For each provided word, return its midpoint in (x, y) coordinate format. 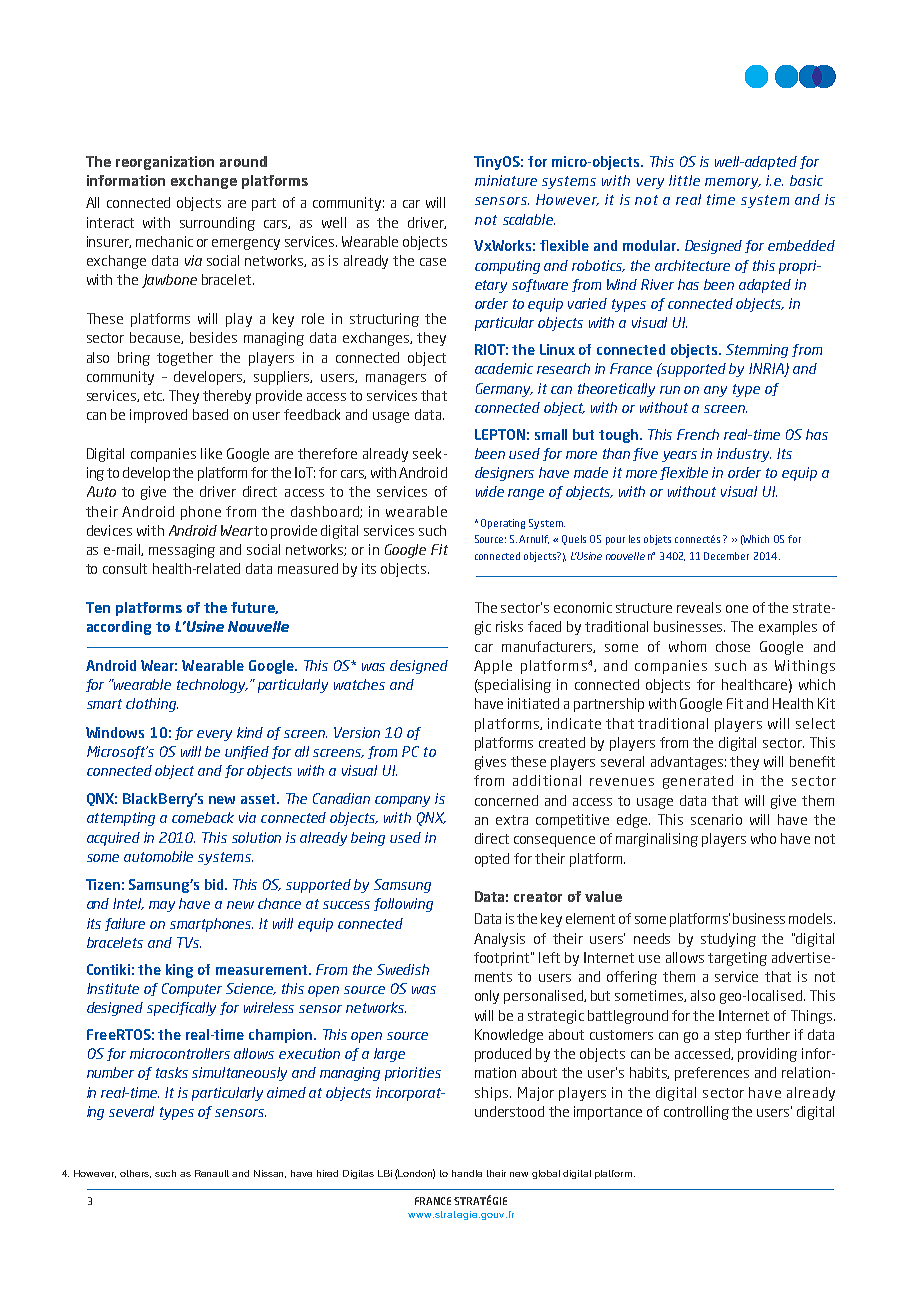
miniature (506, 180)
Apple (493, 667)
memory (733, 183)
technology (212, 686)
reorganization (165, 163)
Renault (212, 1173)
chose (733, 646)
